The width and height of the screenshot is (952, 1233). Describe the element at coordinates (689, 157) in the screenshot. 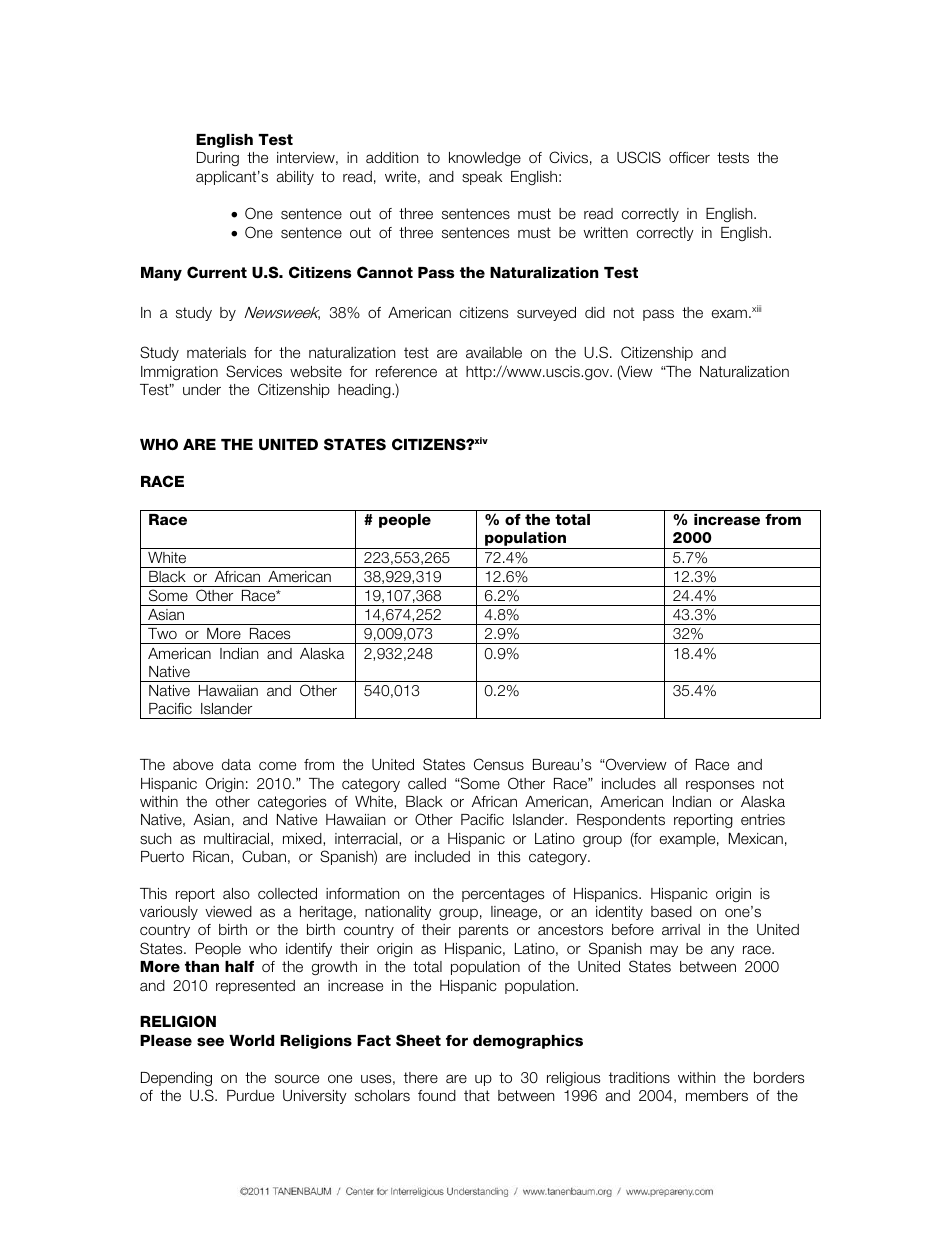

I see `officer` at that location.
